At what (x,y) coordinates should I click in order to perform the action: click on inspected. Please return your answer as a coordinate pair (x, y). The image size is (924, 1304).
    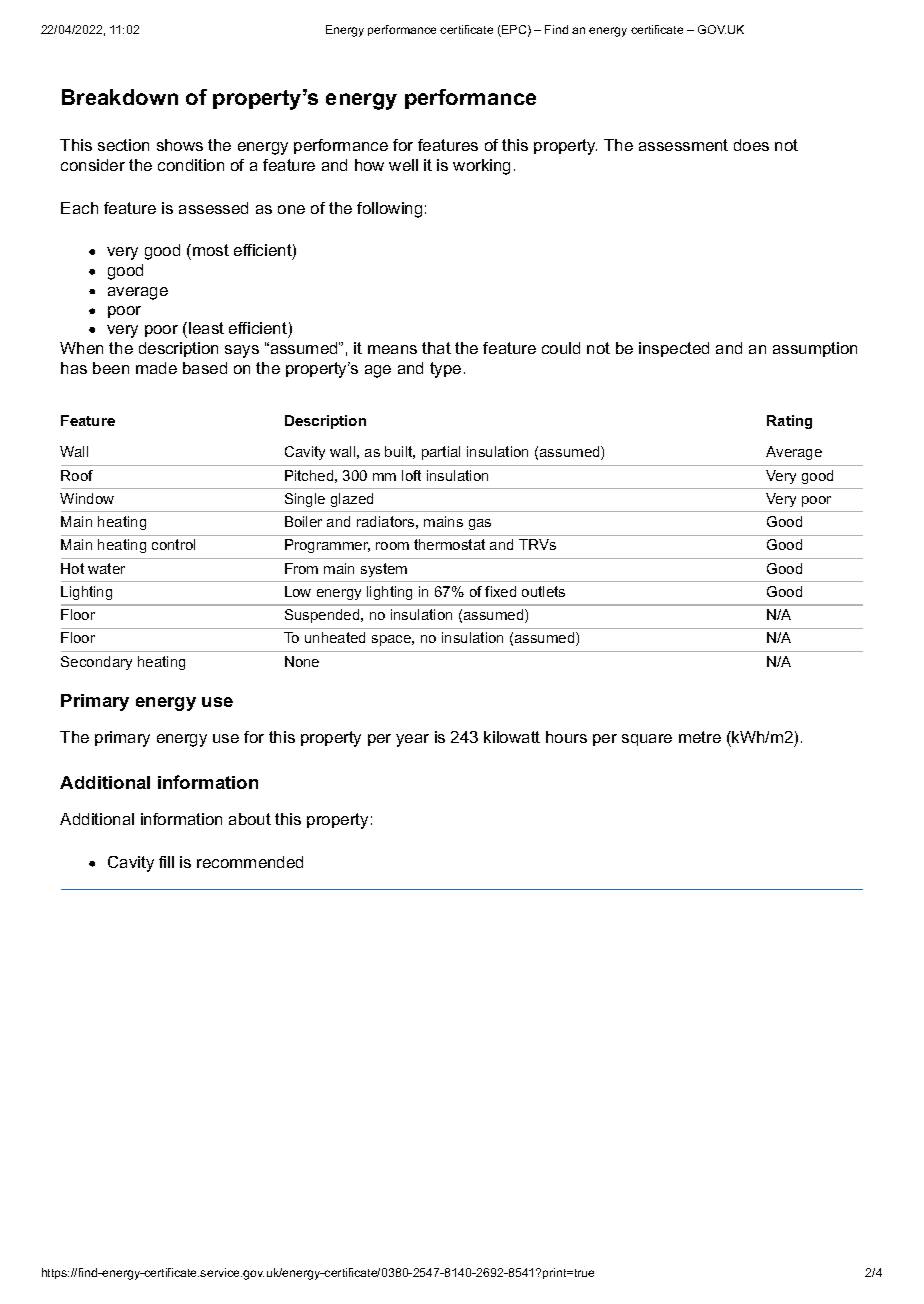
    Looking at the image, I should click on (674, 349).
